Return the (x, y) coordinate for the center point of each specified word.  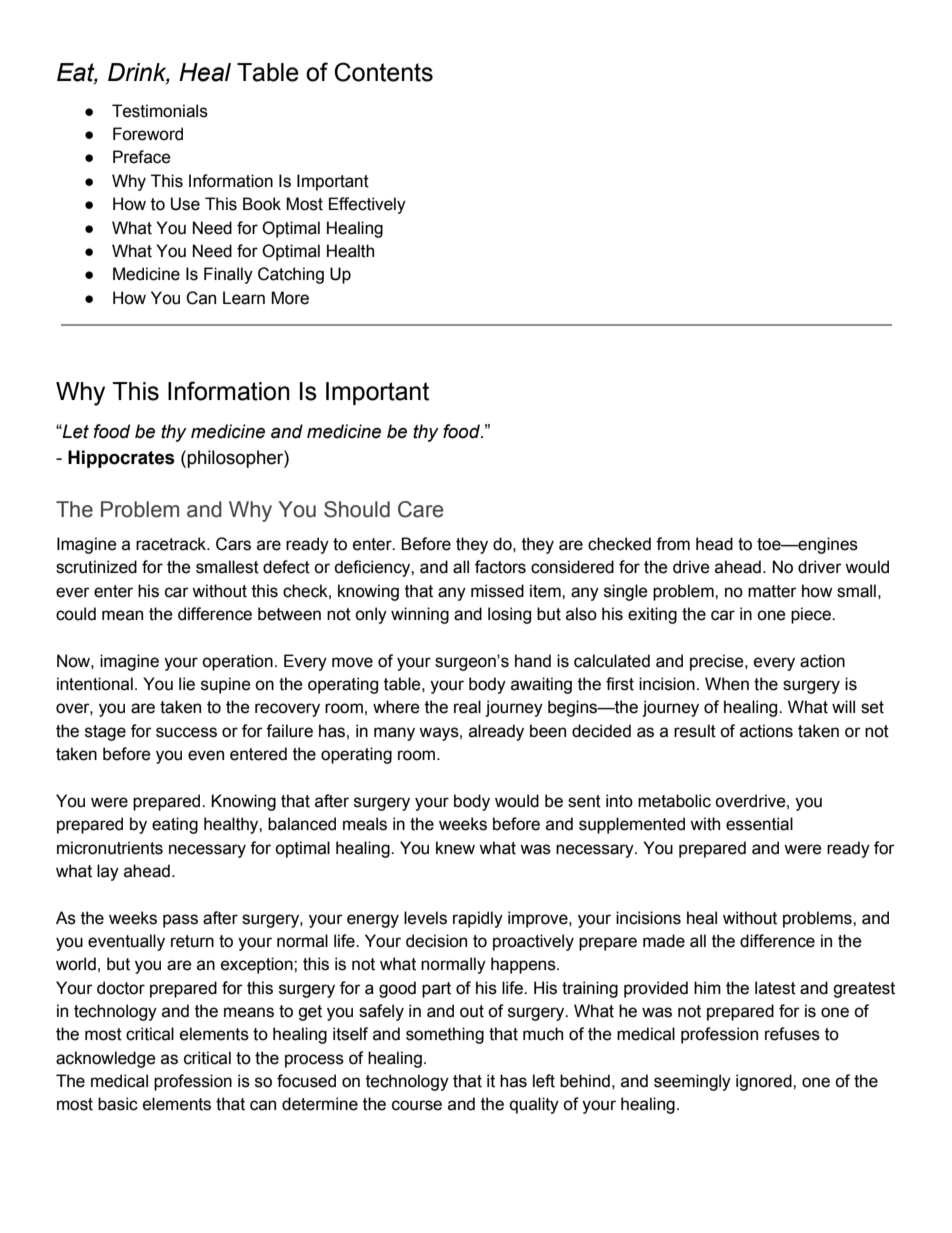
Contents (383, 72)
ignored (765, 1082)
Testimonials (160, 111)
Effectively (367, 205)
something (445, 1035)
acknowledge (106, 1059)
